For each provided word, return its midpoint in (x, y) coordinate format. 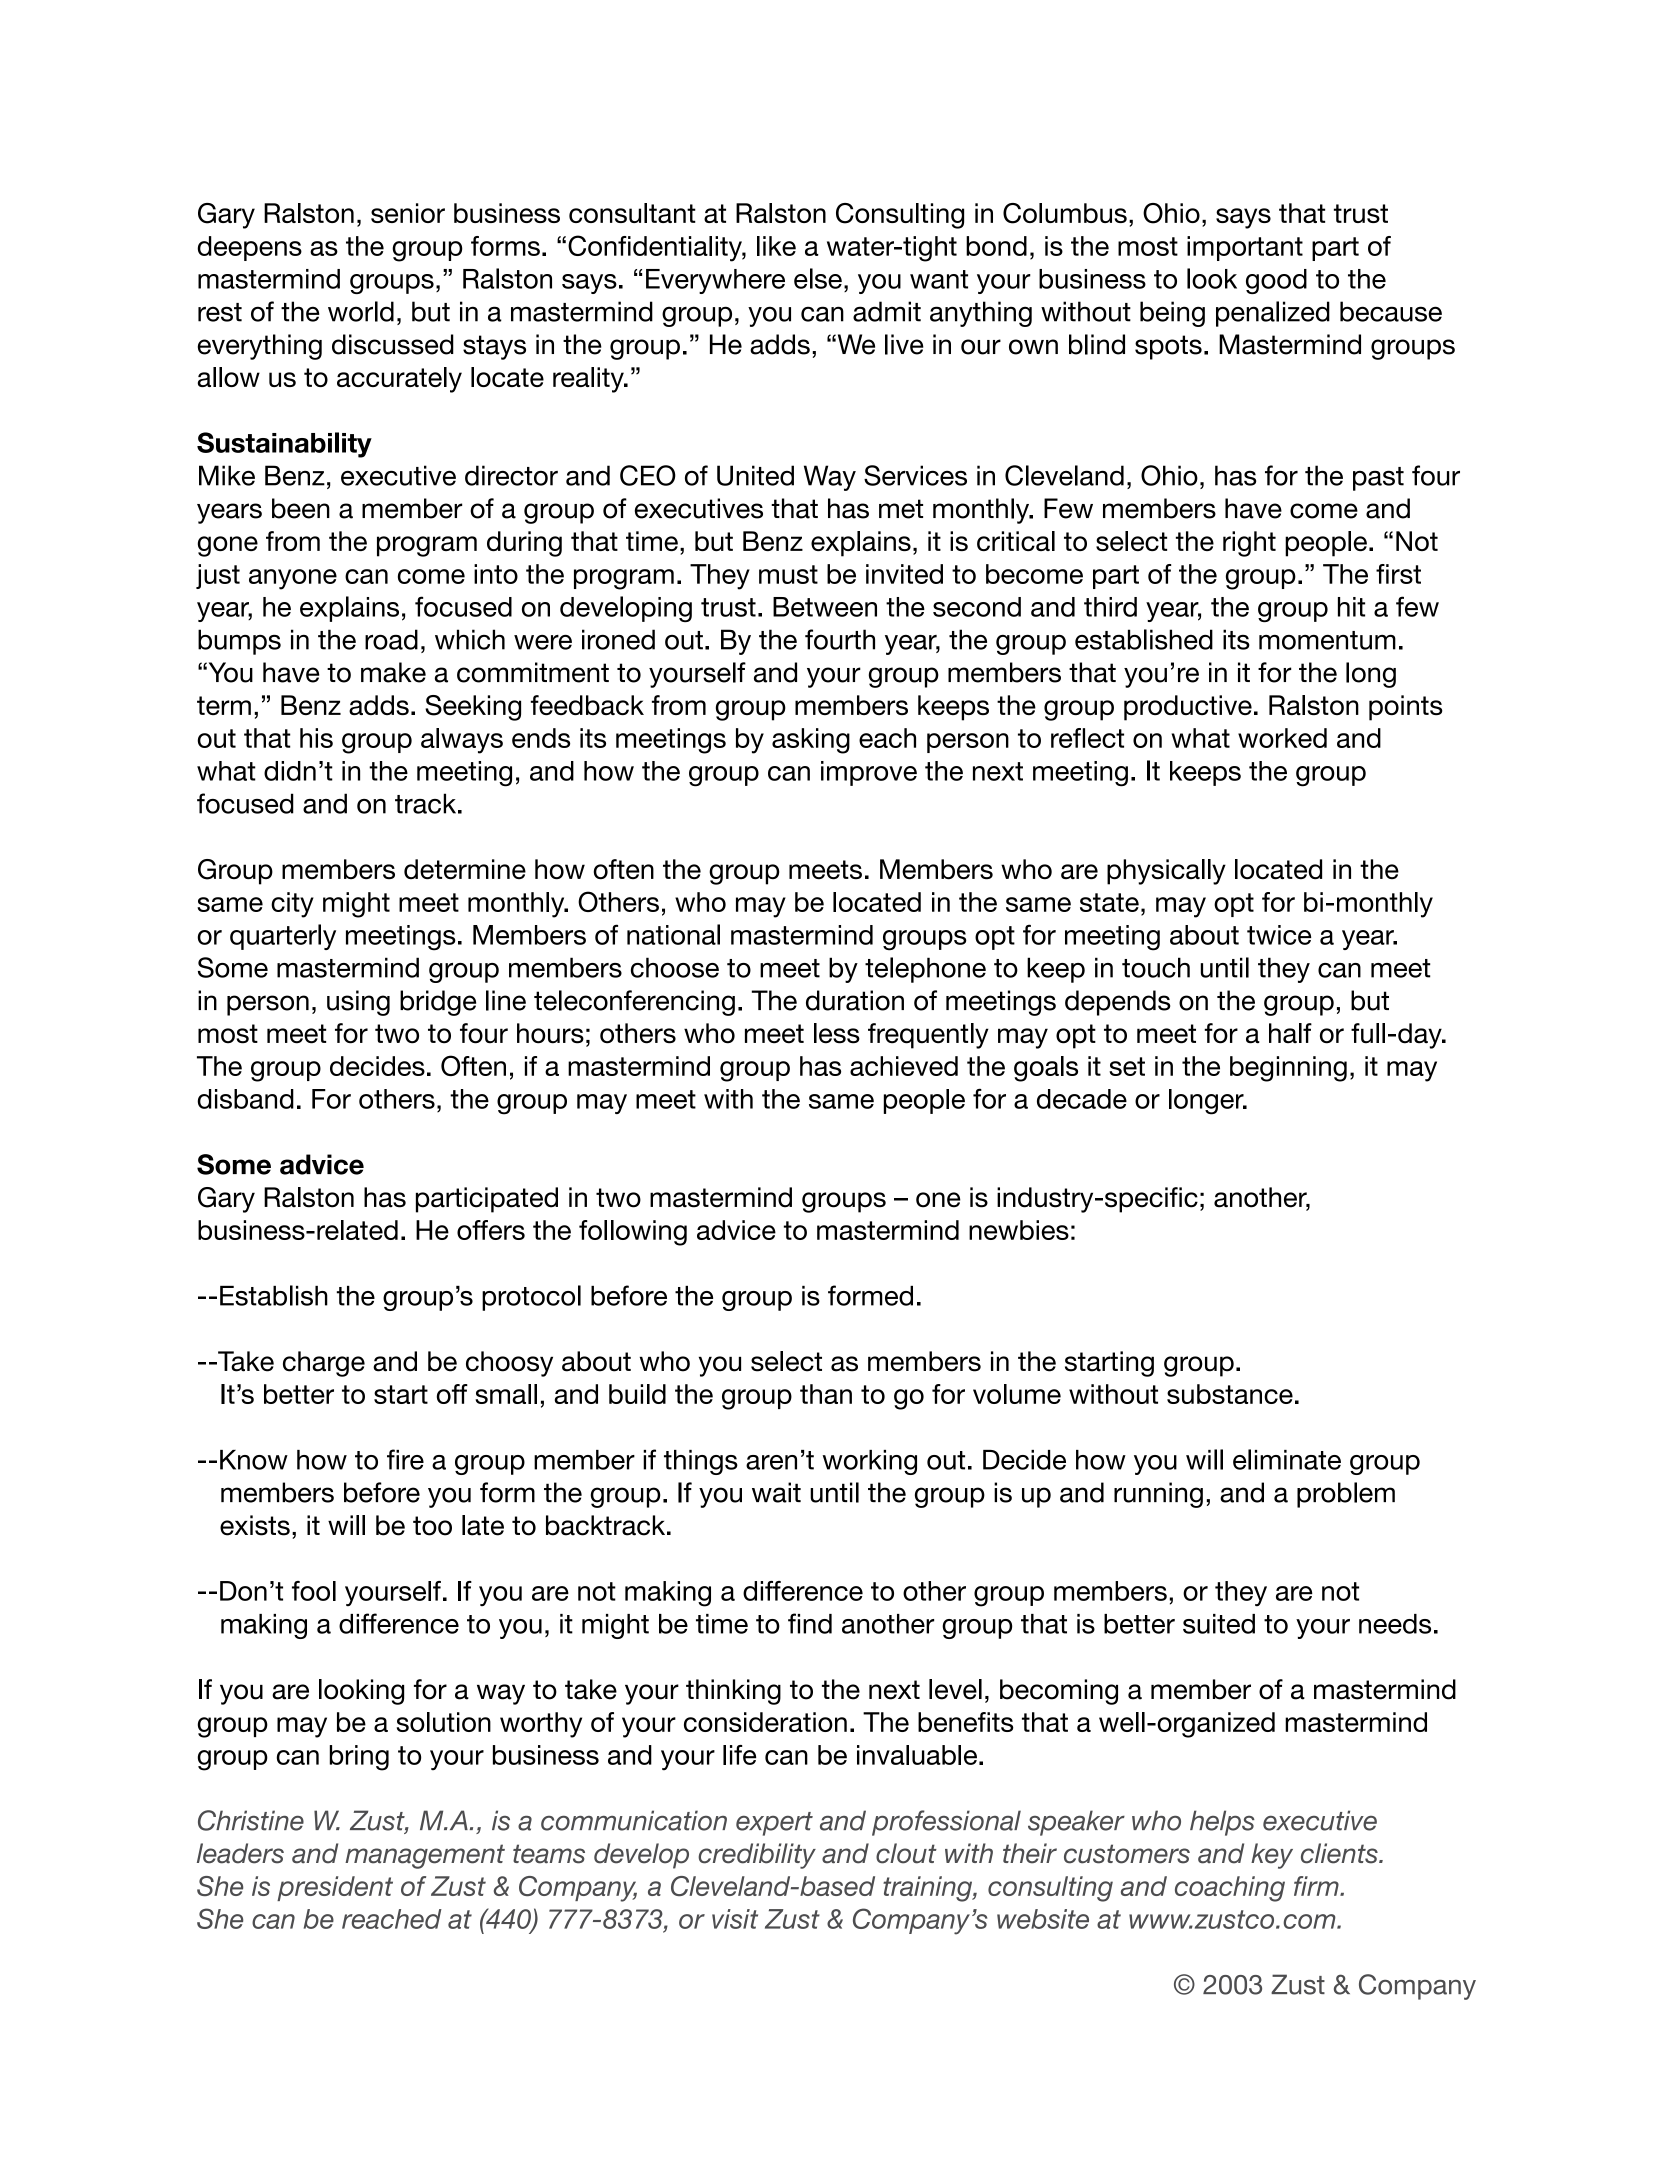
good (1276, 281)
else (818, 278)
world (361, 311)
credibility (757, 1856)
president (335, 1888)
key (1272, 1856)
